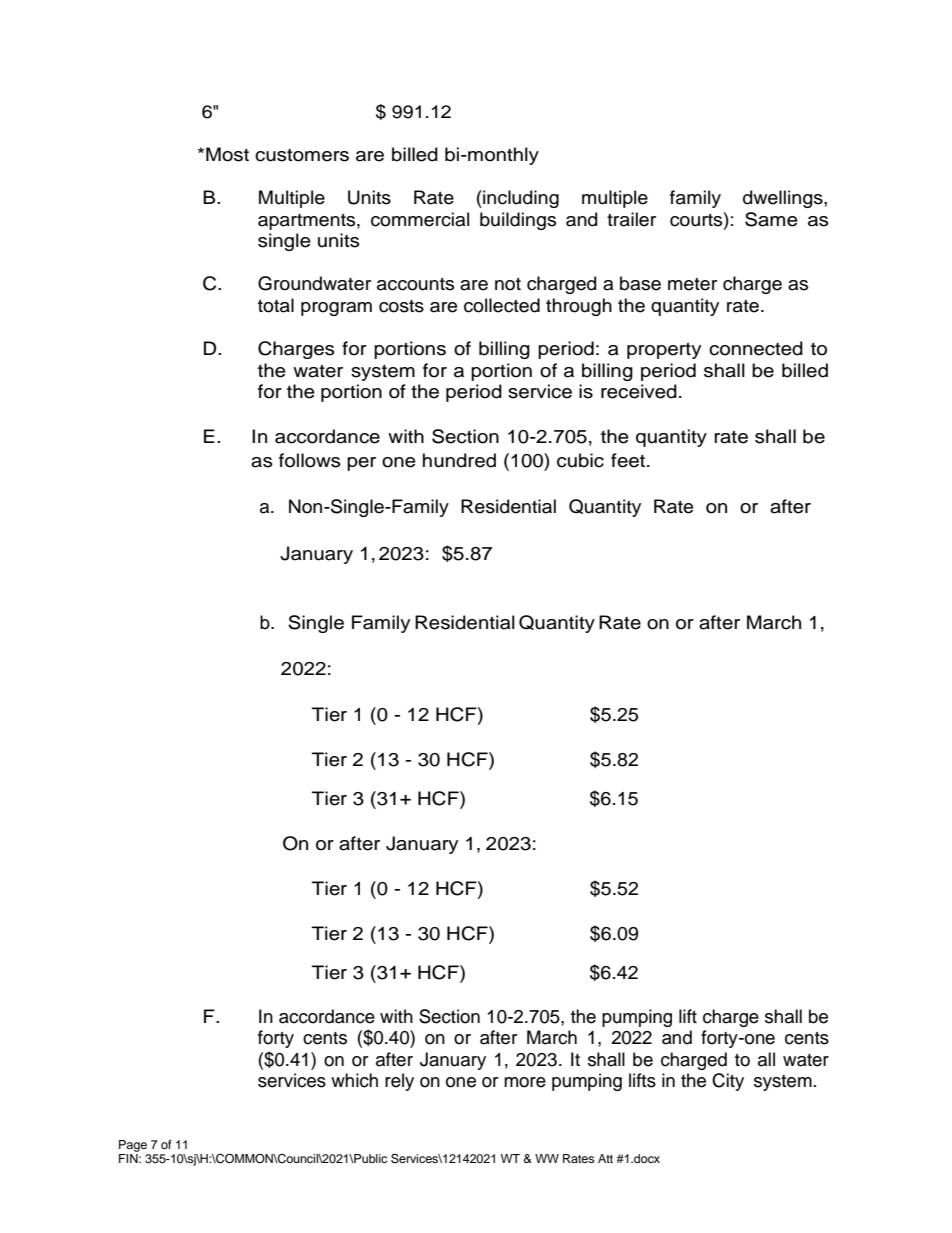 This page has height=1233, width=952. Describe the element at coordinates (310, 460) in the page. I see `follows` at that location.
